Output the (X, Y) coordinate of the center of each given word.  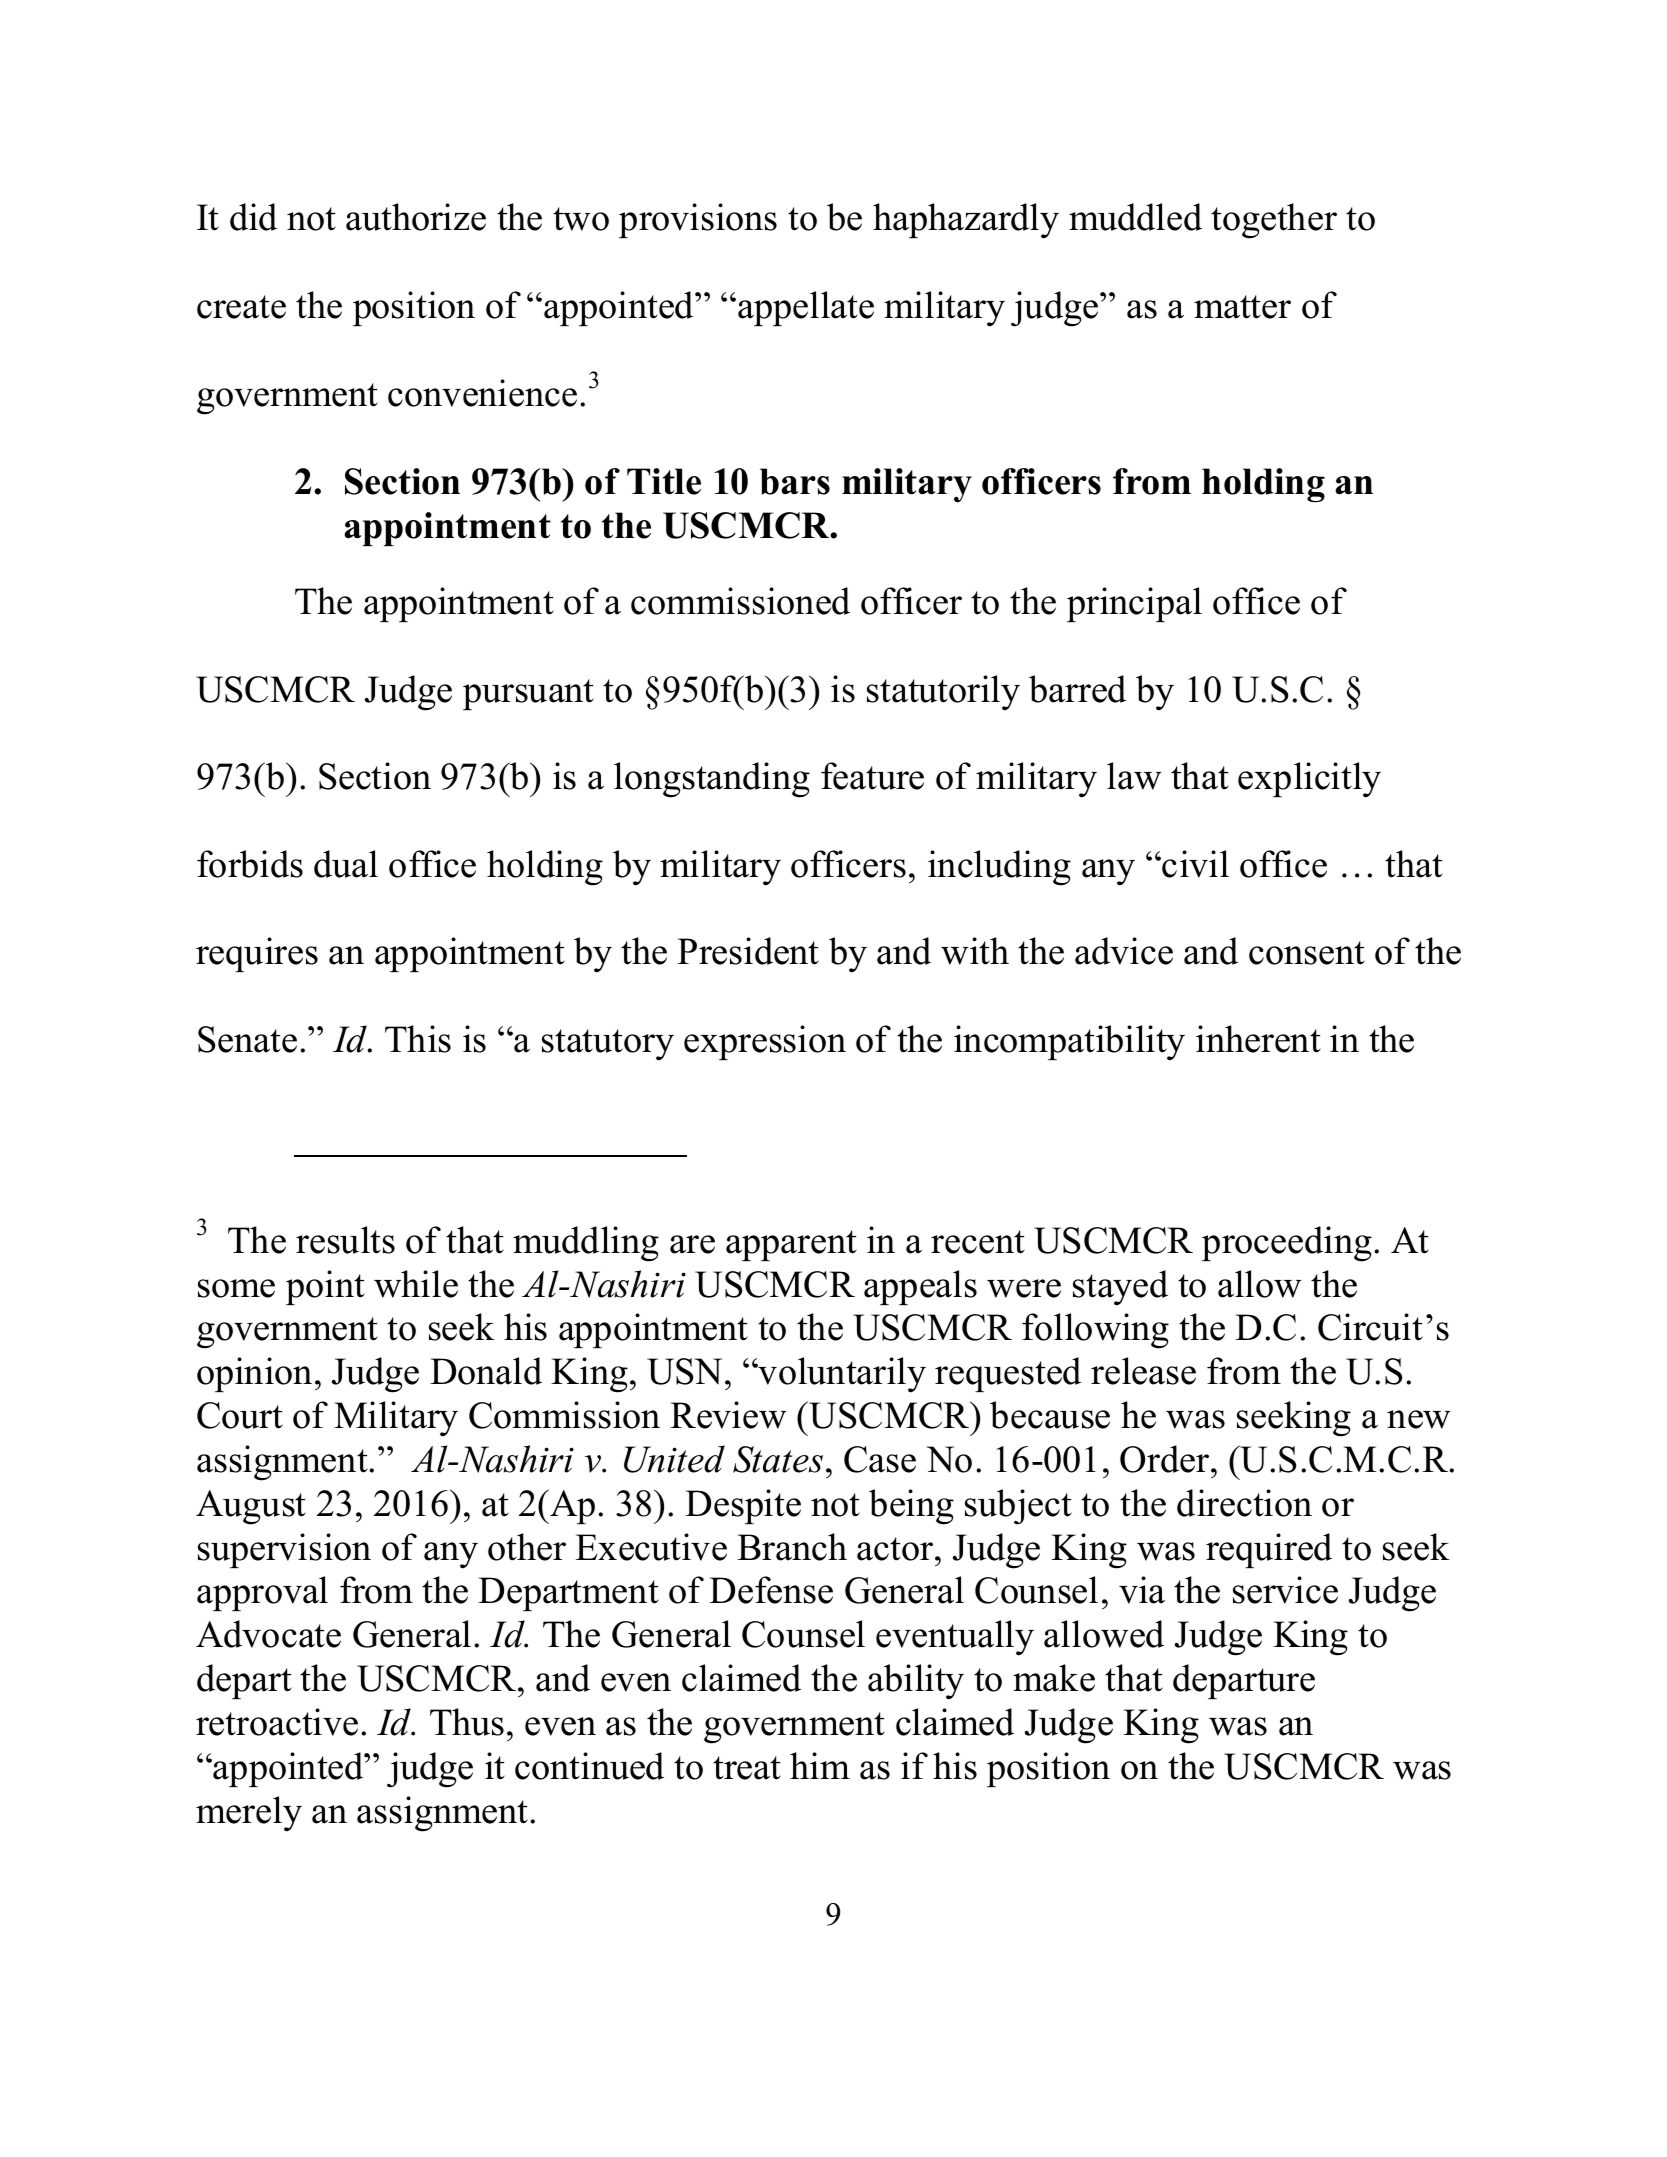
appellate (806, 308)
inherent (1258, 1039)
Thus (467, 1722)
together (1274, 221)
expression (765, 1042)
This (418, 1039)
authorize (416, 217)
